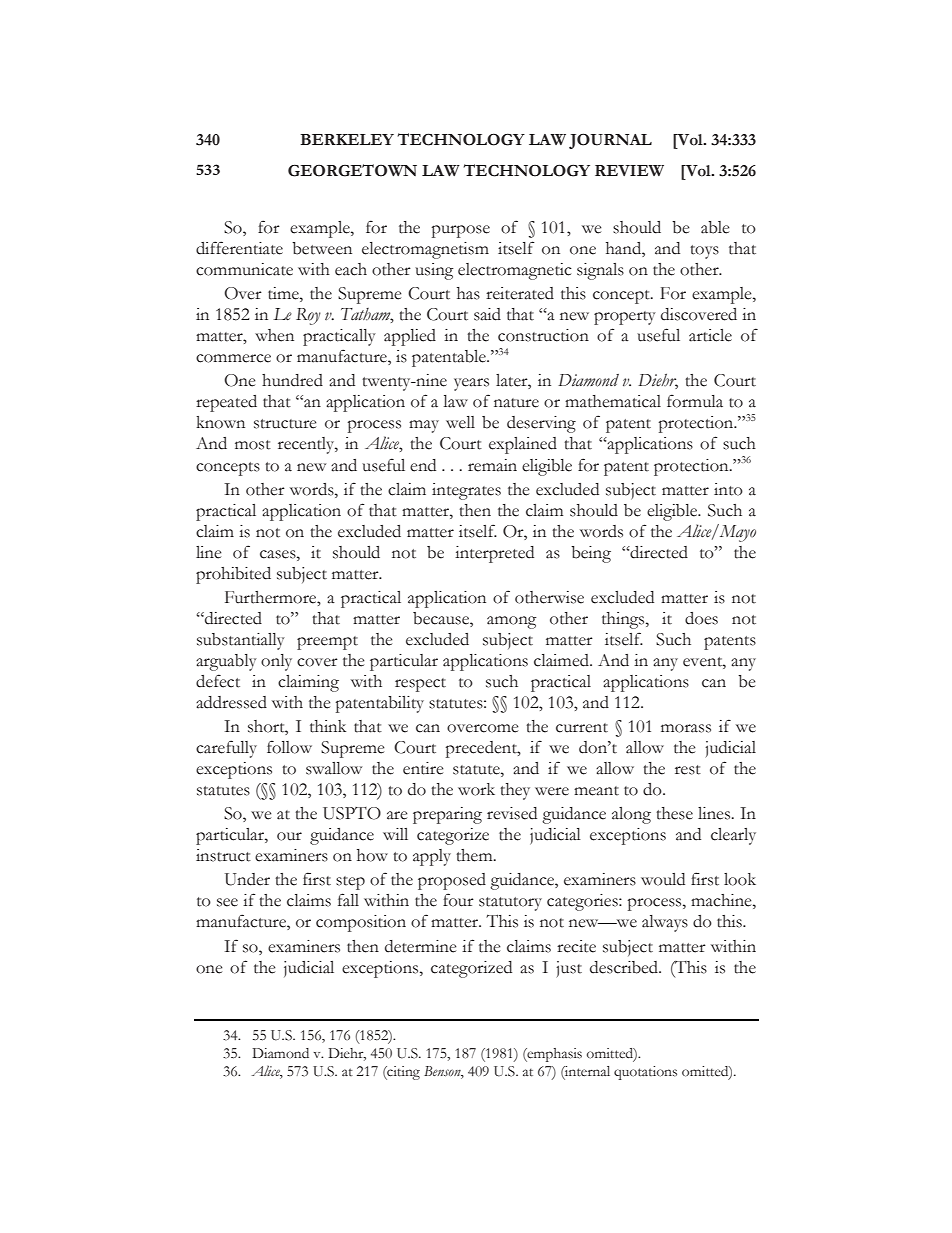 Image resolution: width=952 pixels, height=1233 pixels. What do you see at coordinates (352, 170) in the page?
I see `GEORGETOWN` at bounding box center [352, 170].
